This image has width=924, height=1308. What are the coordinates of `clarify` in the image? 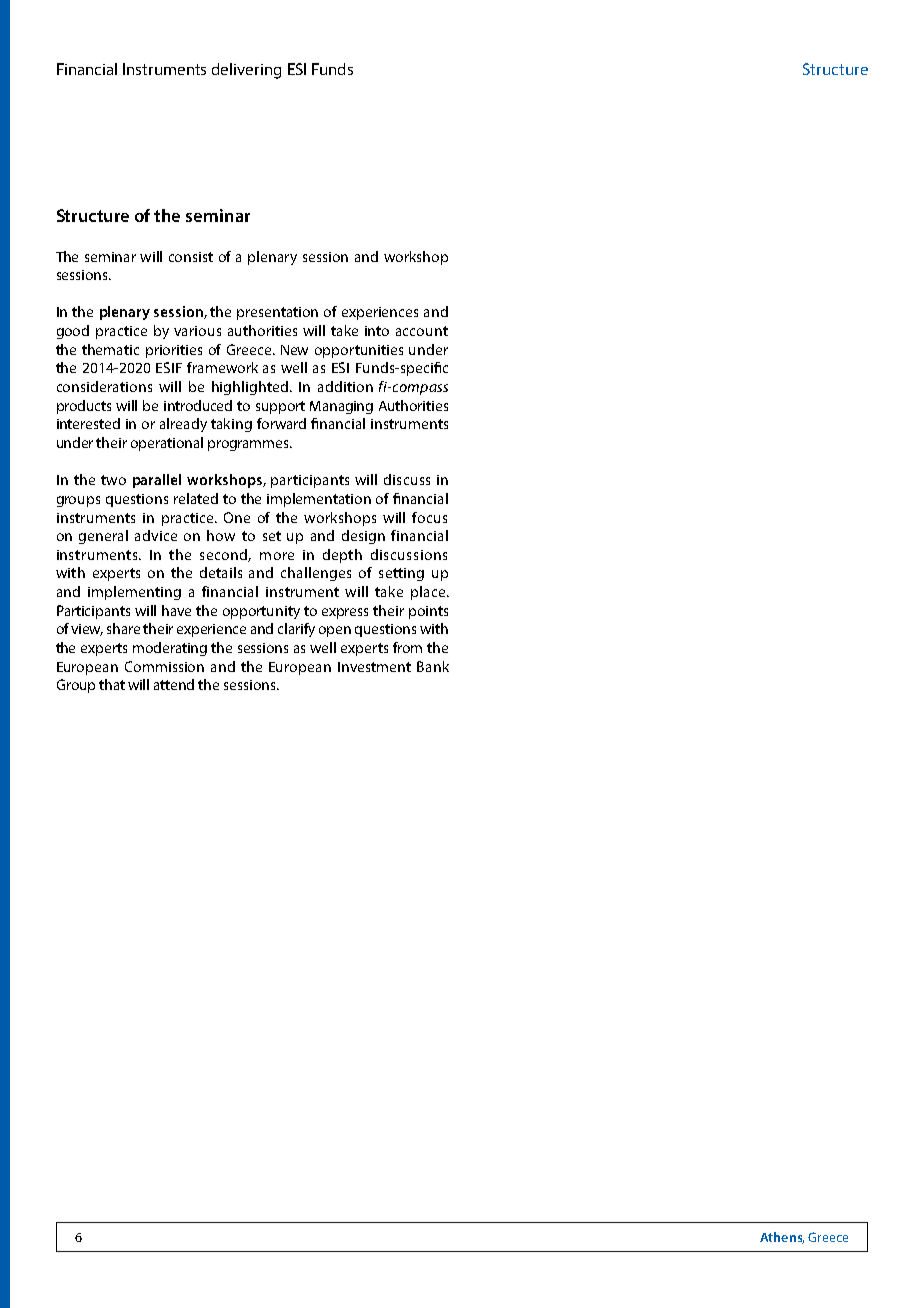 It's located at (296, 630).
